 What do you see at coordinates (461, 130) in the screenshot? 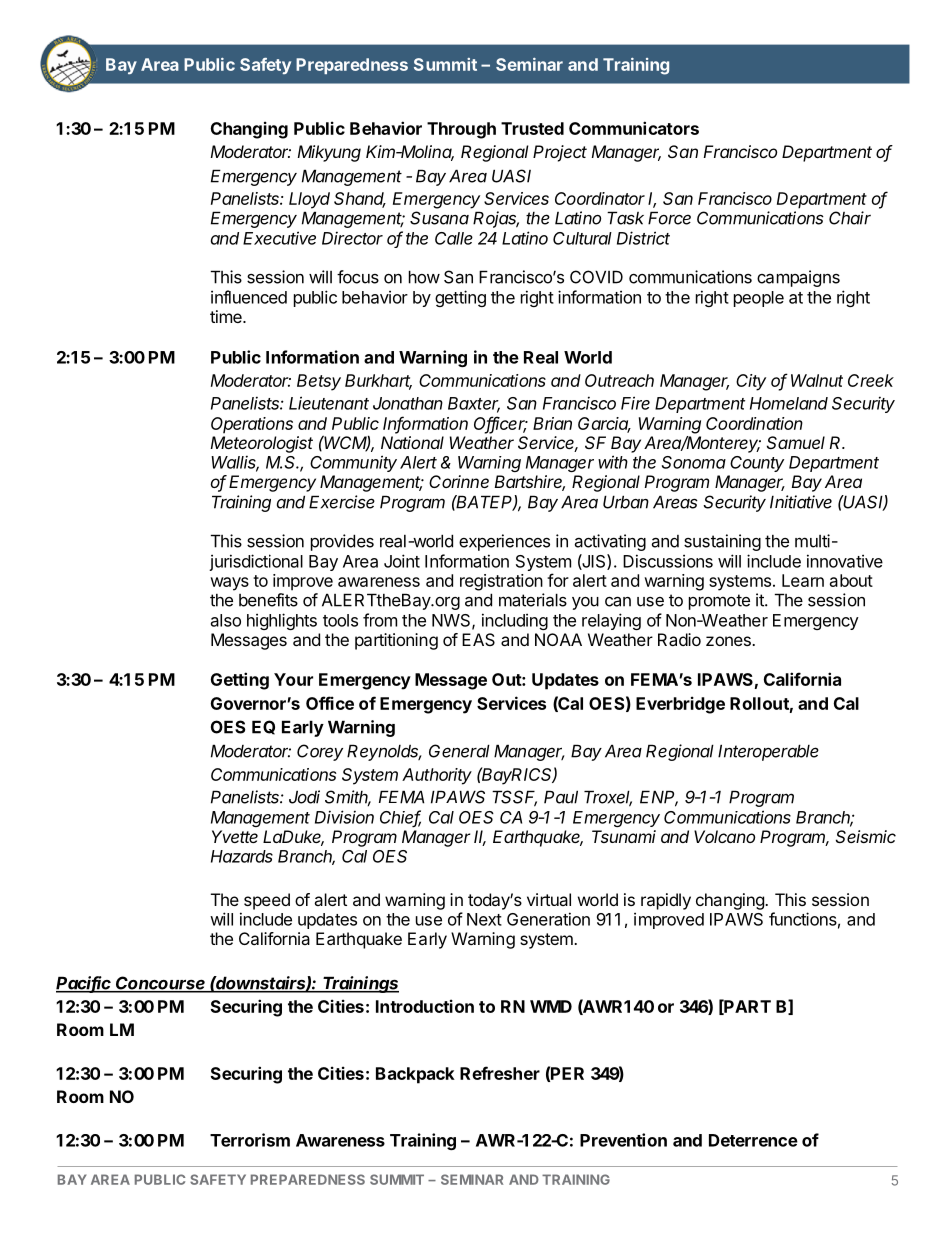
I see `Through` at bounding box center [461, 130].
